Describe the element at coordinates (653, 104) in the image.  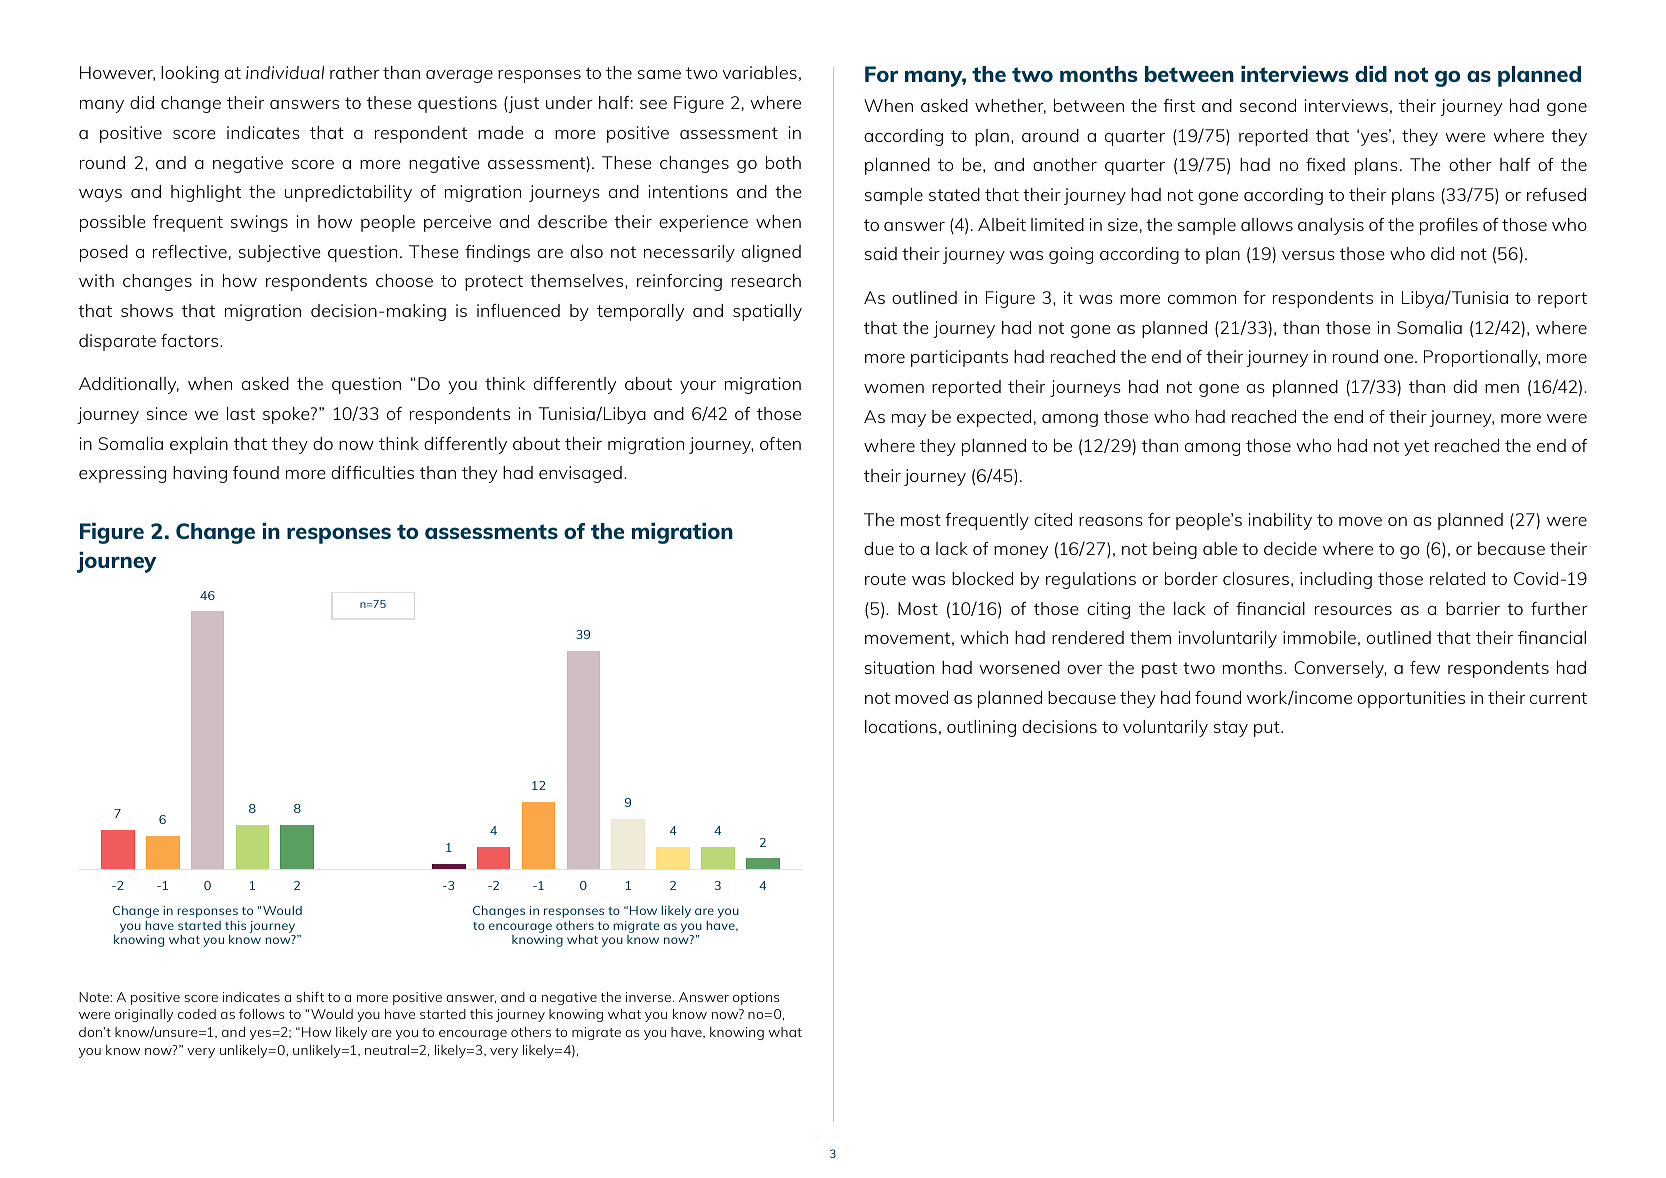
I see `see` at that location.
